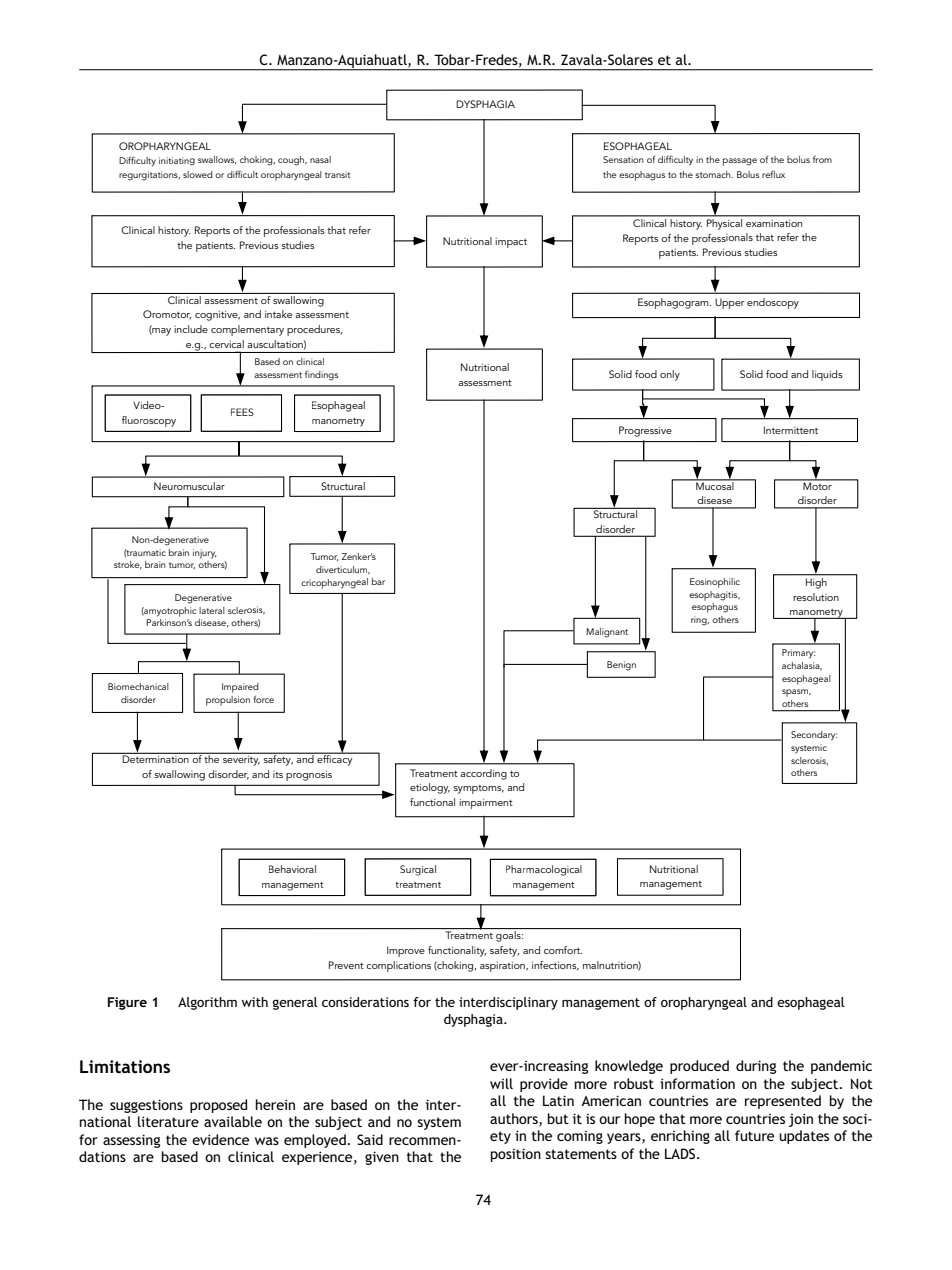  What do you see at coordinates (754, 1135) in the document?
I see `future` at bounding box center [754, 1135].
